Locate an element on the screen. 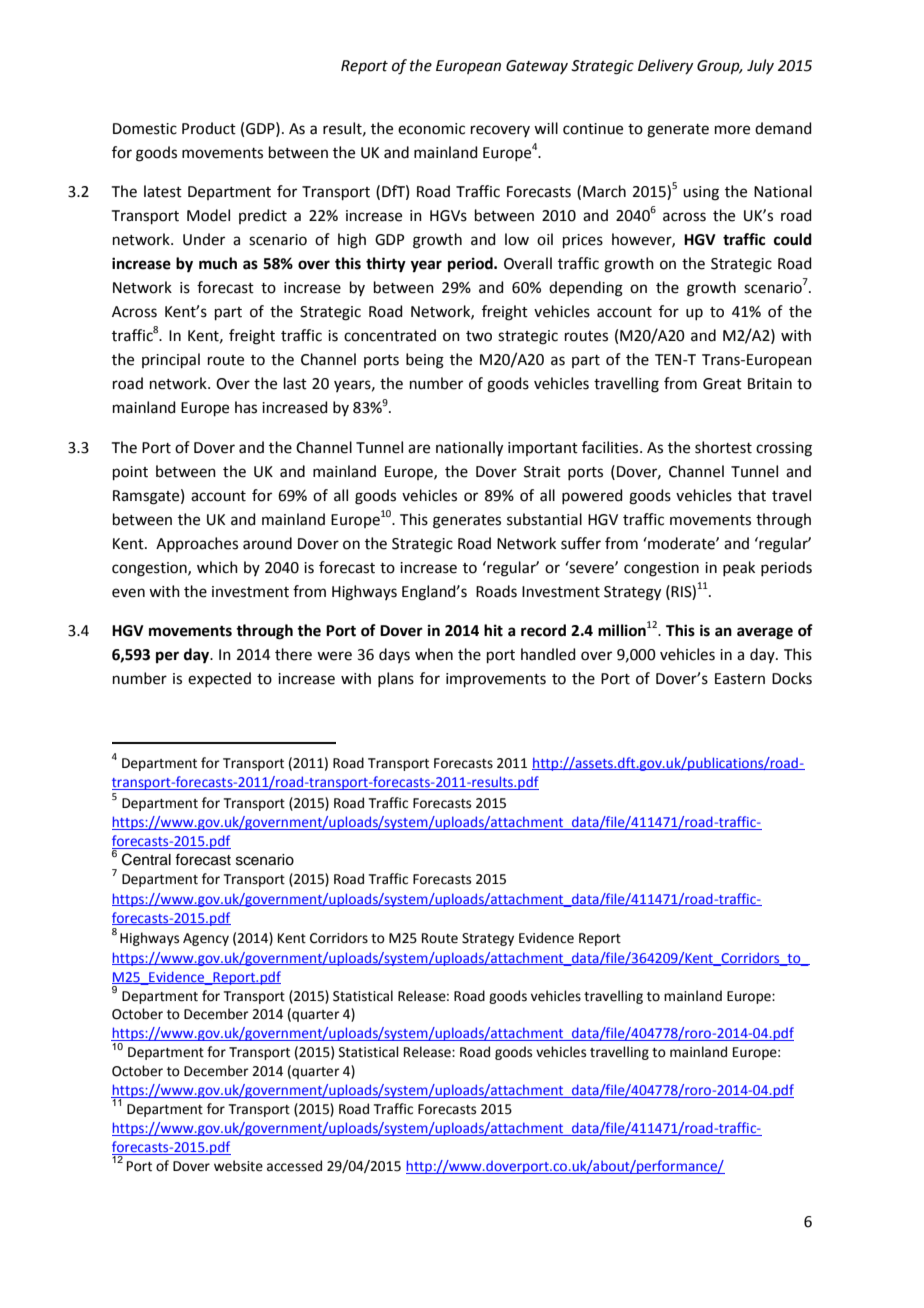 Image resolution: width=924 pixels, height=1308 pixels. economic is located at coordinates (431, 129).
